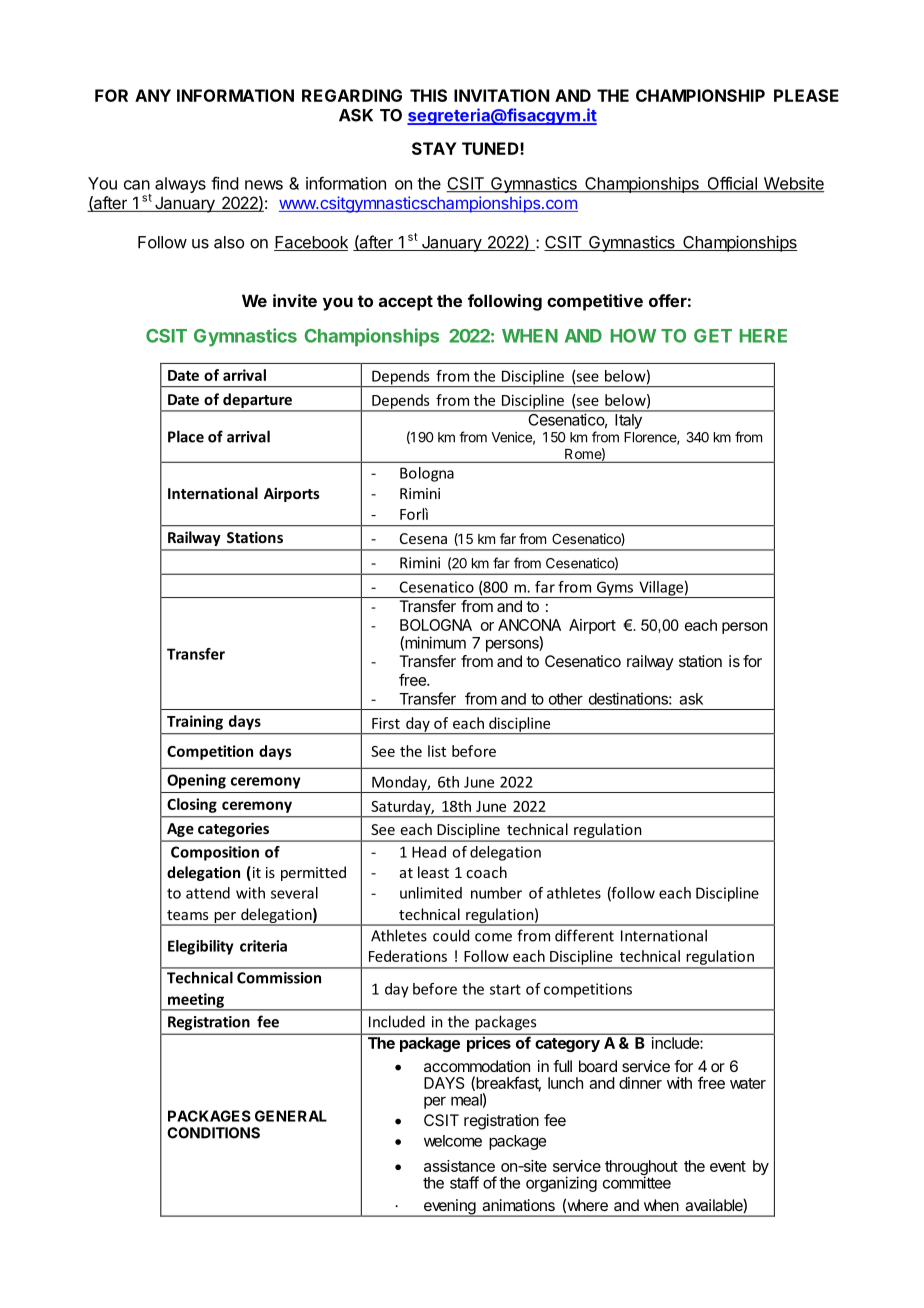 This screenshot has width=924, height=1308. Describe the element at coordinates (208, 893) in the screenshot. I see `attend` at that location.
